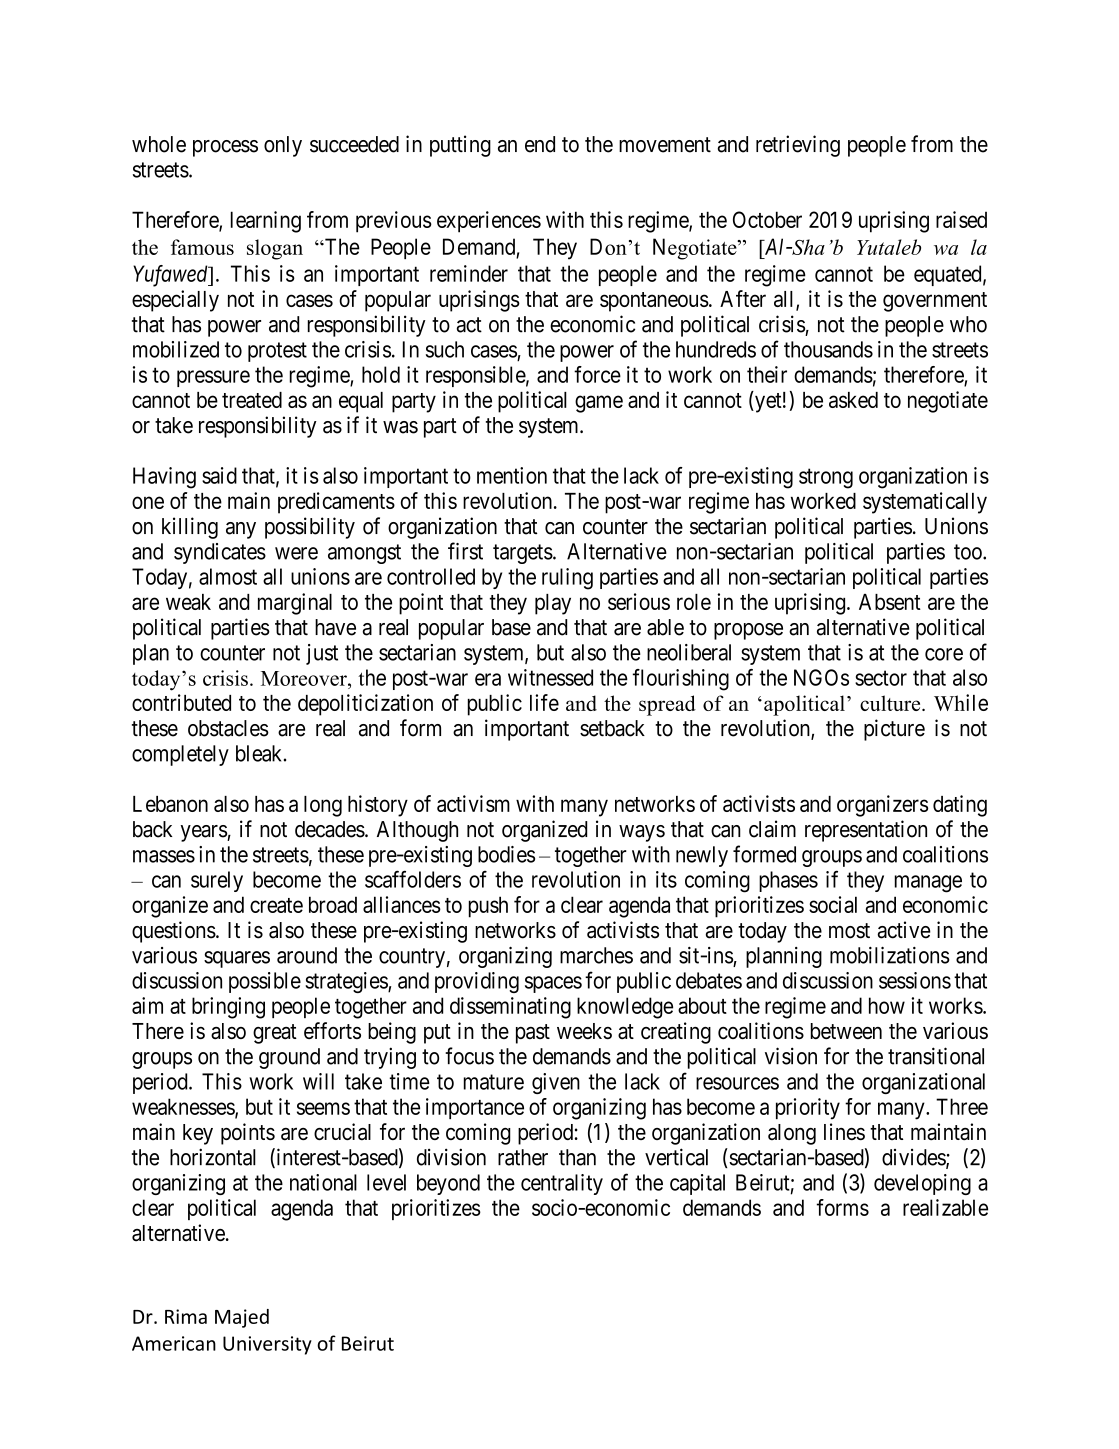 This screenshot has width=1119, height=1449. What do you see at coordinates (225, 148) in the screenshot?
I see `process` at bounding box center [225, 148].
